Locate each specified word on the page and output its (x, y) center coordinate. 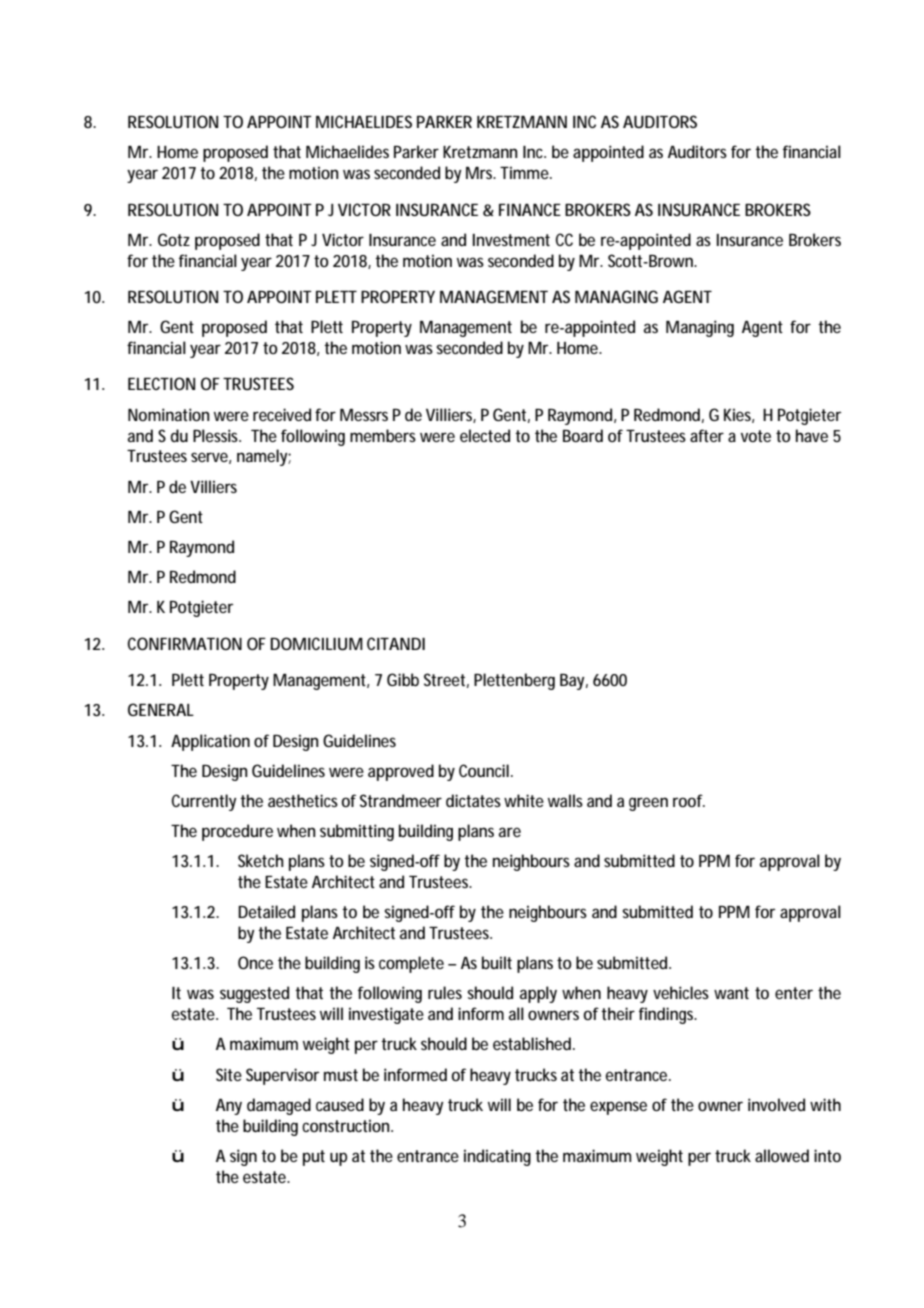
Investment (511, 240)
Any (229, 1107)
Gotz (174, 239)
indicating (497, 1157)
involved (776, 1104)
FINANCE (530, 209)
